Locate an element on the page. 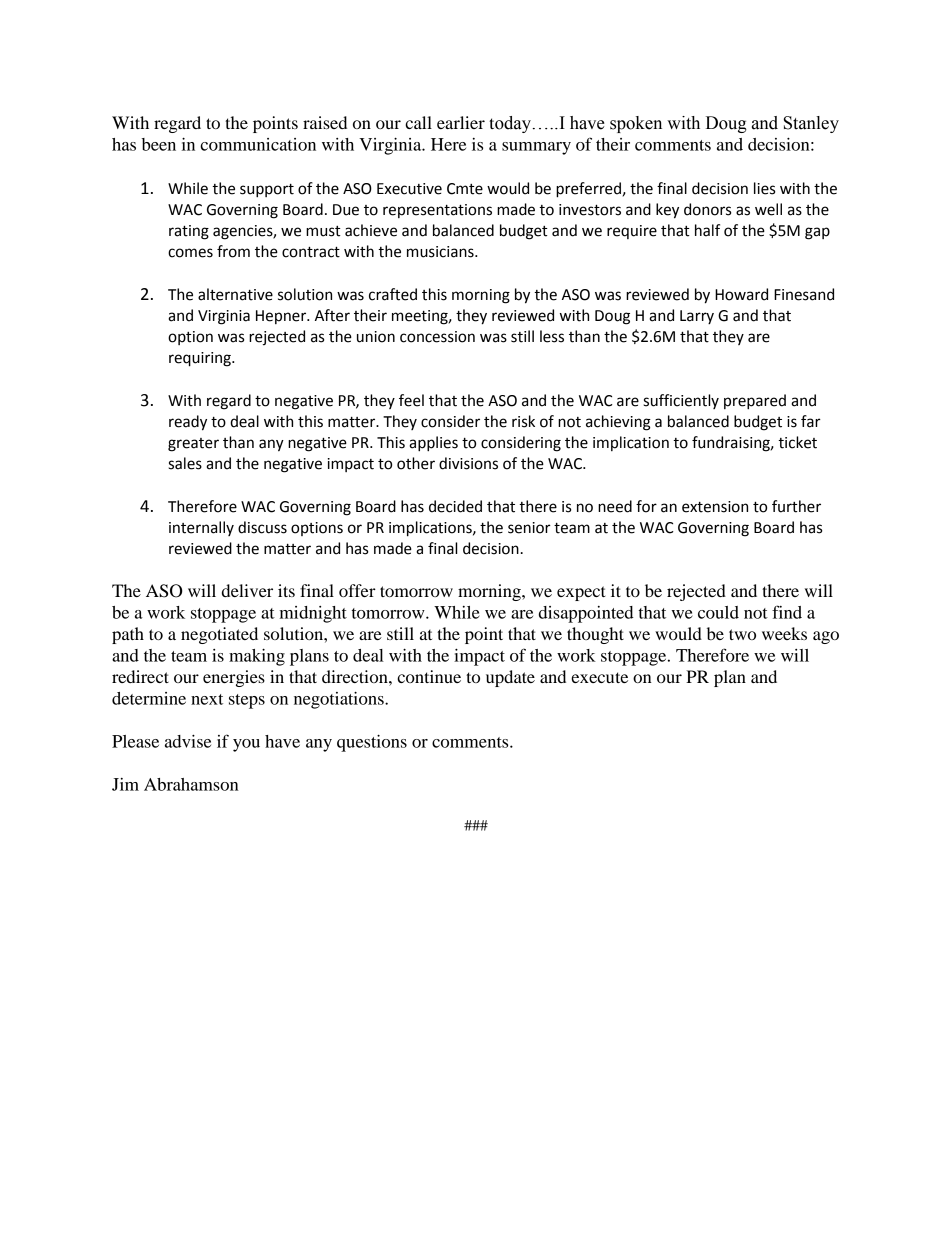 The height and width of the document is (1233, 952). Stanley is located at coordinates (811, 124).
